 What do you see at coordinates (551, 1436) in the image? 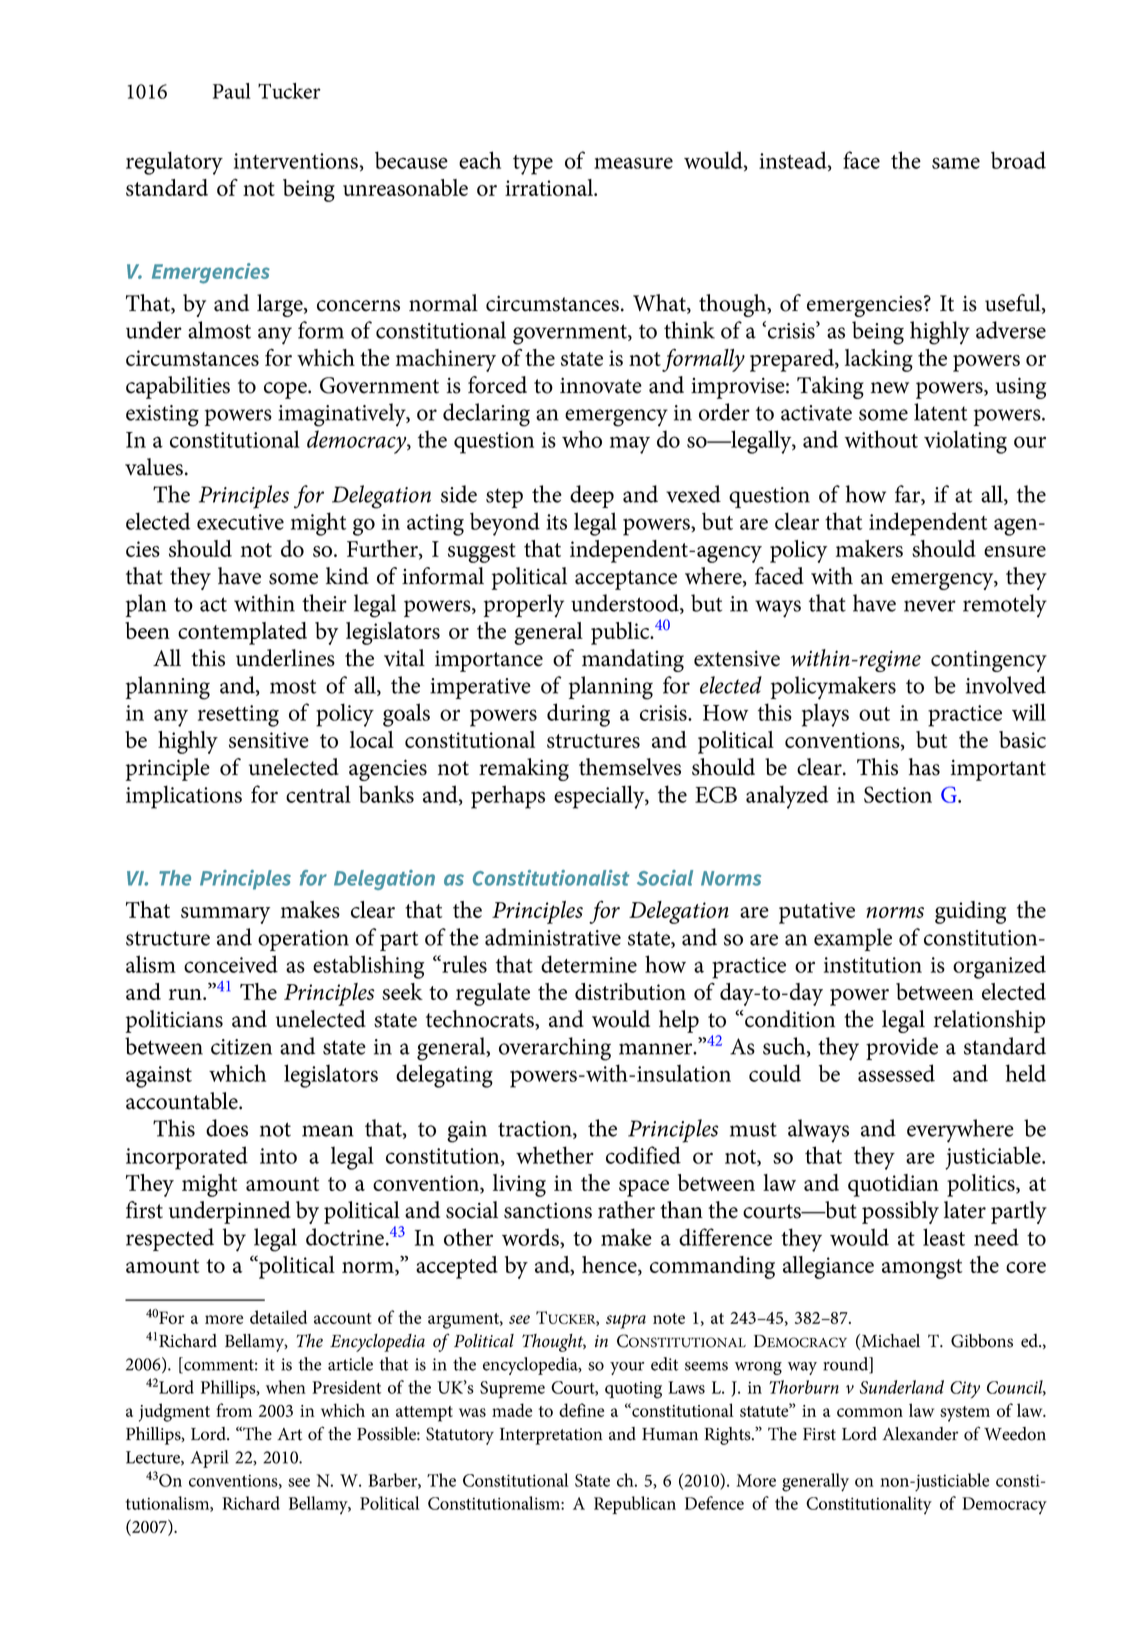
I see `Interpretation` at bounding box center [551, 1436].
